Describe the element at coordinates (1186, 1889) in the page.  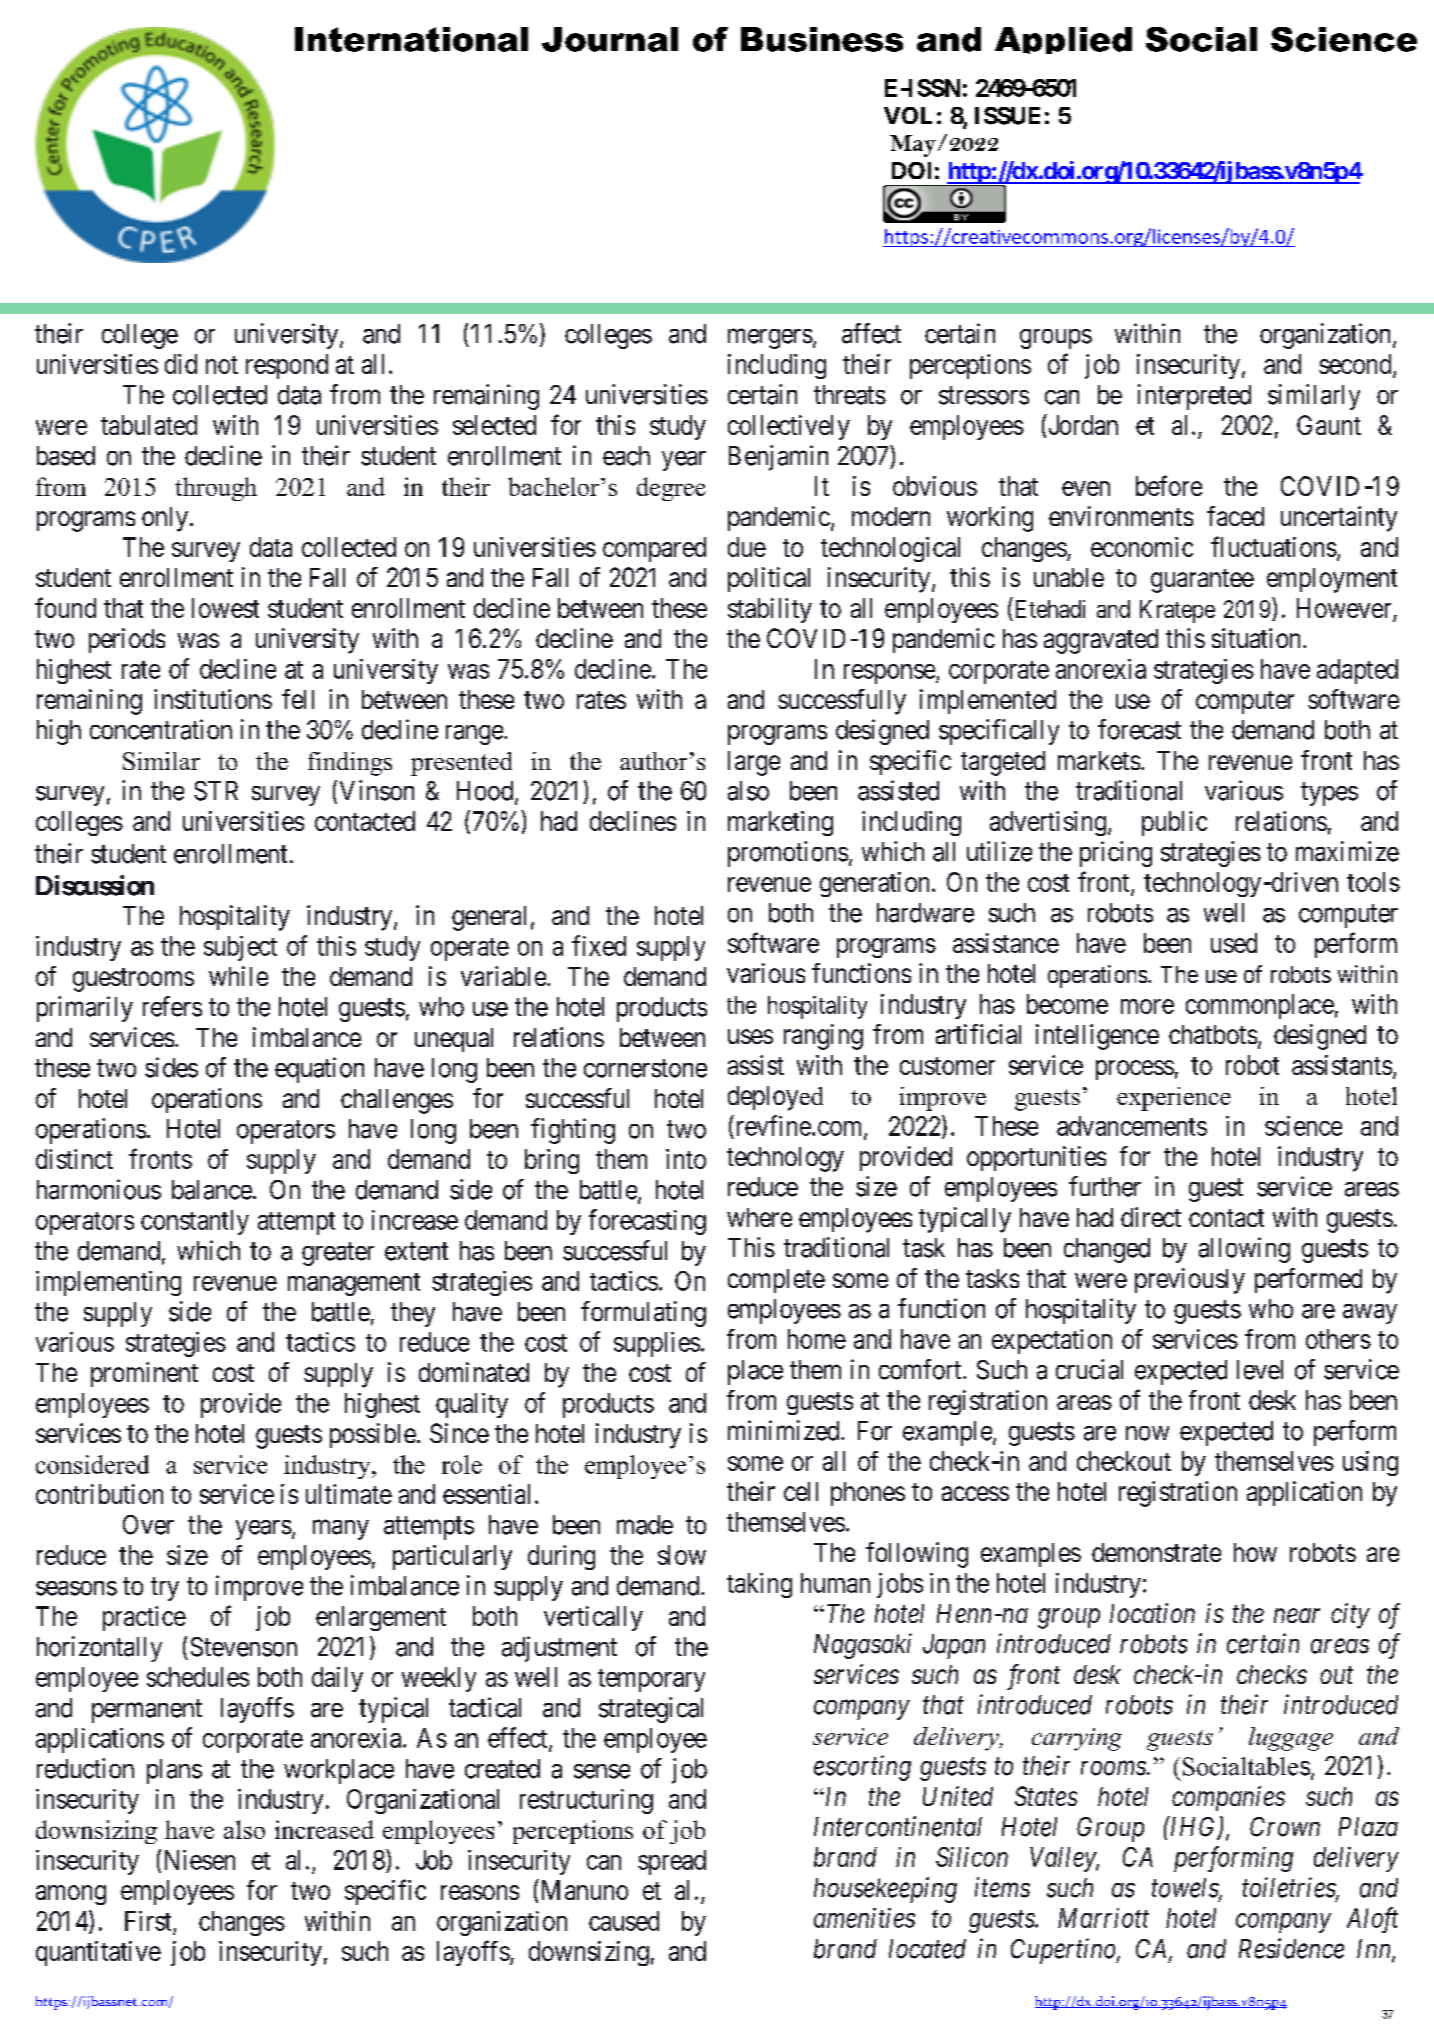
I see `towels` at that location.
